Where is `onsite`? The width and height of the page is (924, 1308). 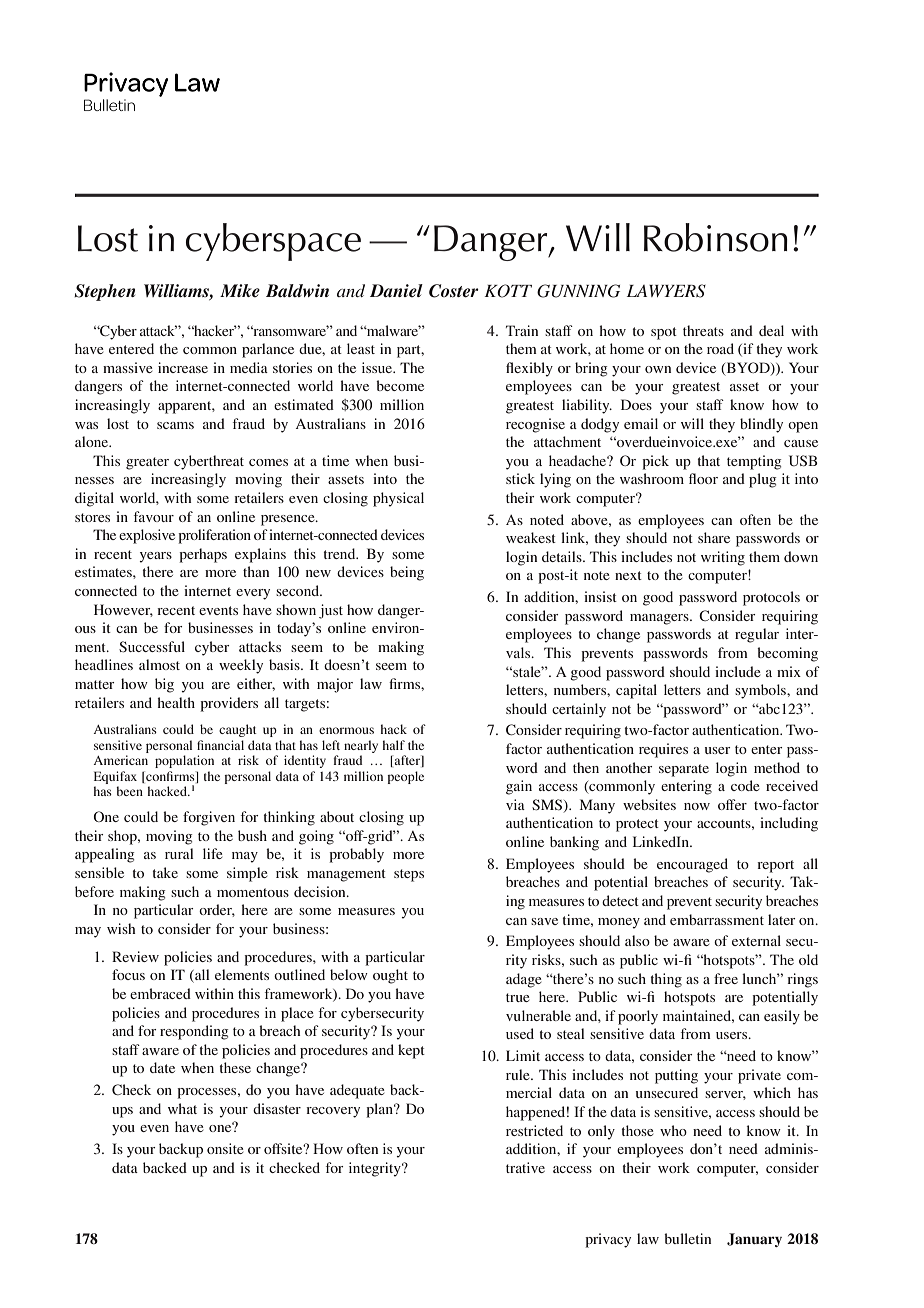 onsite is located at coordinates (225, 1148).
